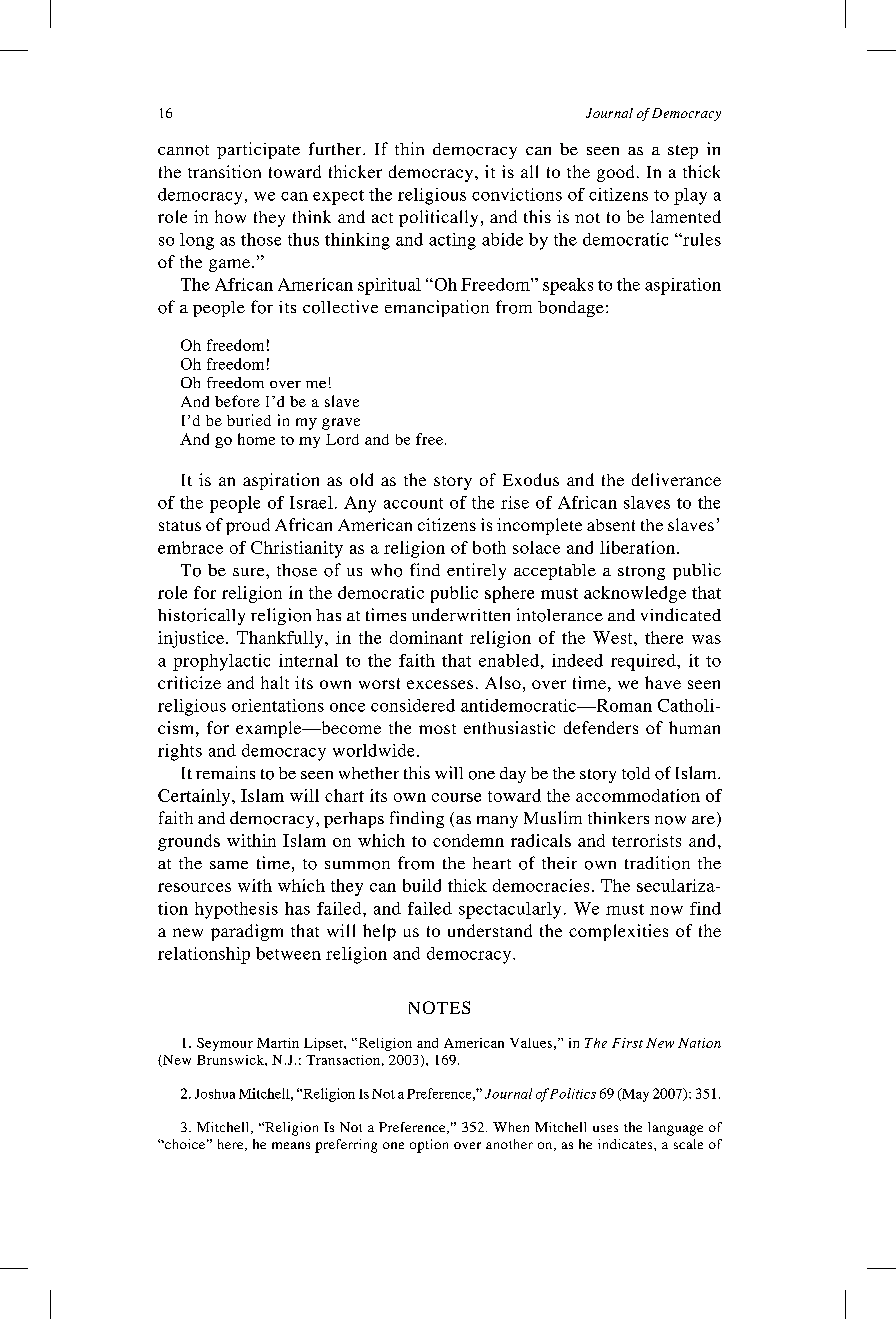 This screenshot has height=1319, width=896. I want to click on good, so click(615, 173).
